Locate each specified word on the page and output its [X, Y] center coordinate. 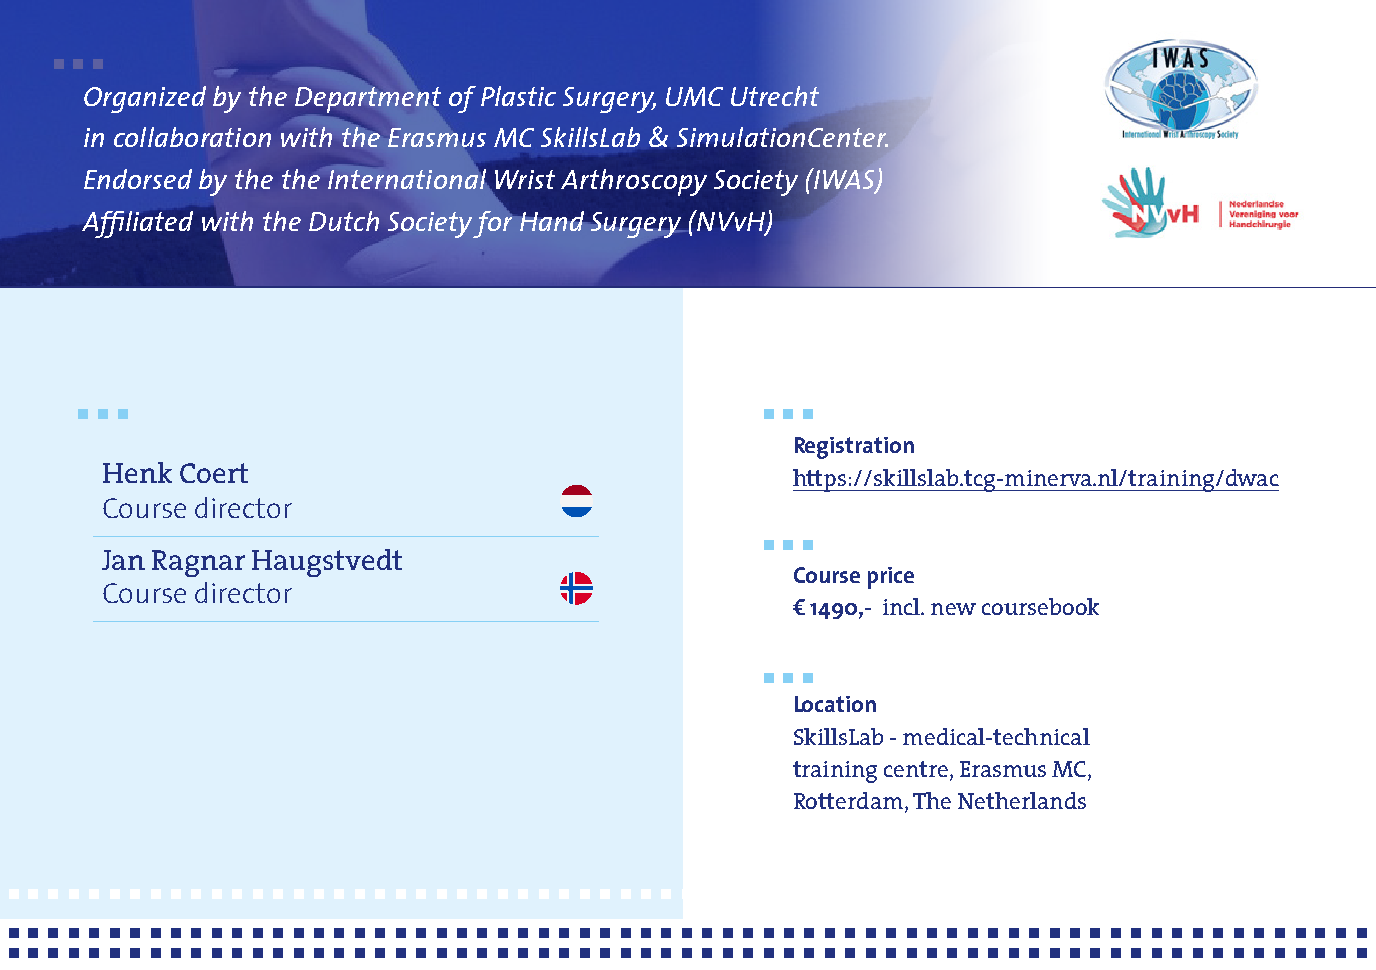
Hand [552, 221]
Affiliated [137, 224]
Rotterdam [850, 802]
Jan [123, 560]
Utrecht [775, 96]
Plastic [518, 96]
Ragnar [198, 563]
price [891, 578]
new [953, 609]
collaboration [192, 137]
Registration [854, 448]
